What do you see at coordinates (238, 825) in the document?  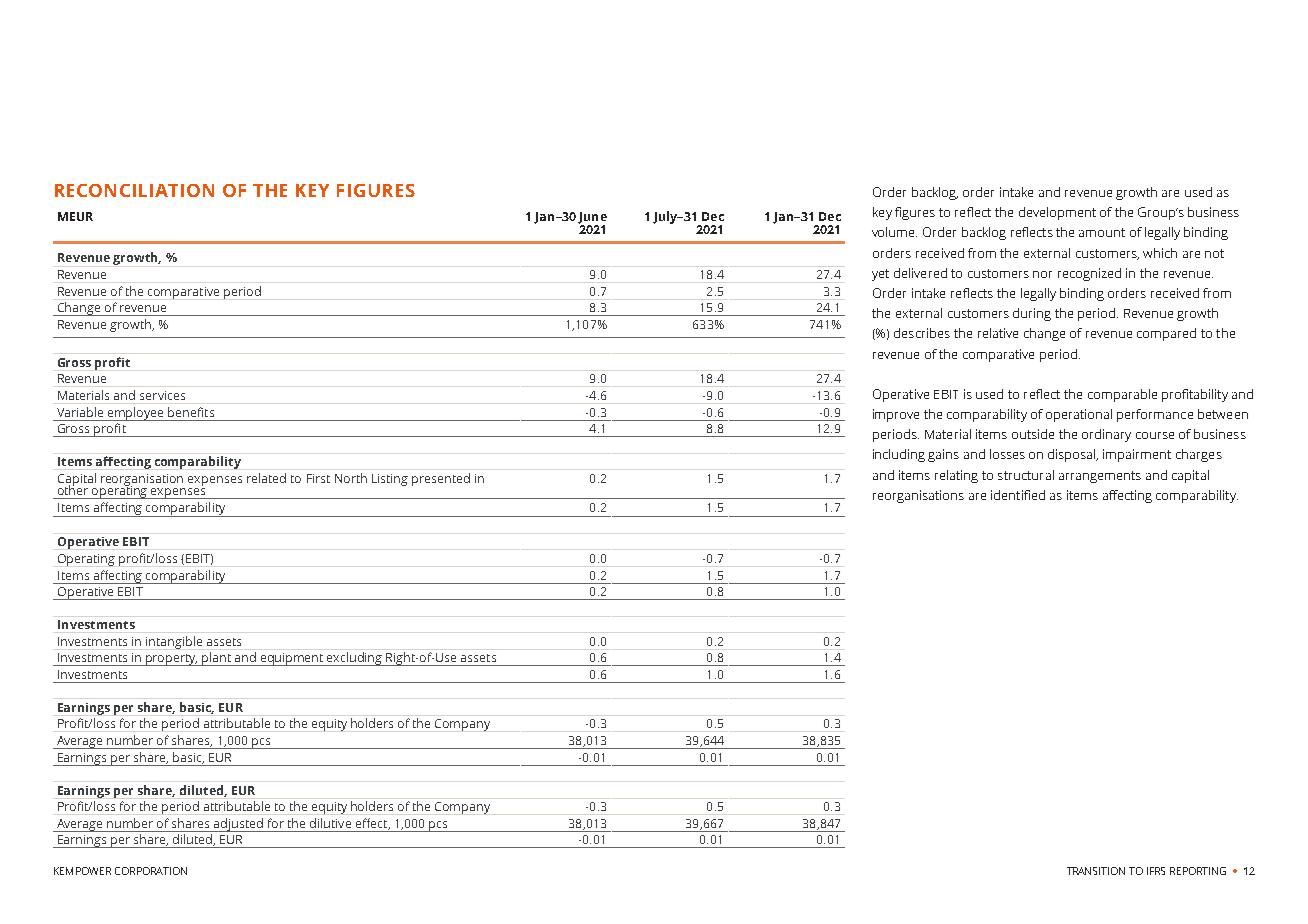 I see `adjusted` at bounding box center [238, 825].
